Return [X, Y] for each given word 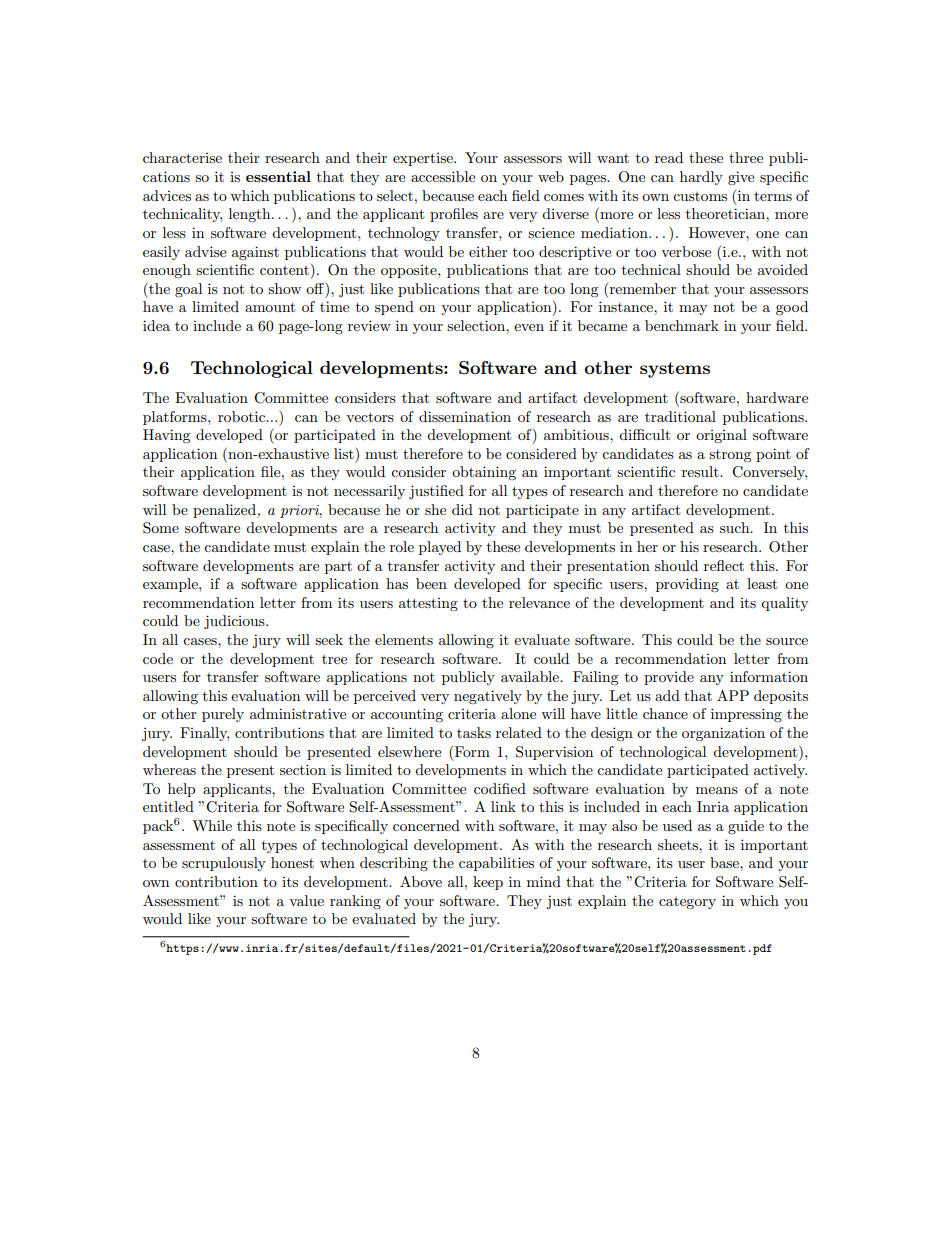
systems [675, 370]
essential [278, 176]
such [736, 527]
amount [270, 307]
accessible [443, 176]
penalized [225, 511]
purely [223, 715]
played [440, 548]
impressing [746, 715]
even [529, 327]
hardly [701, 178]
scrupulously [224, 864]
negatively [488, 697]
